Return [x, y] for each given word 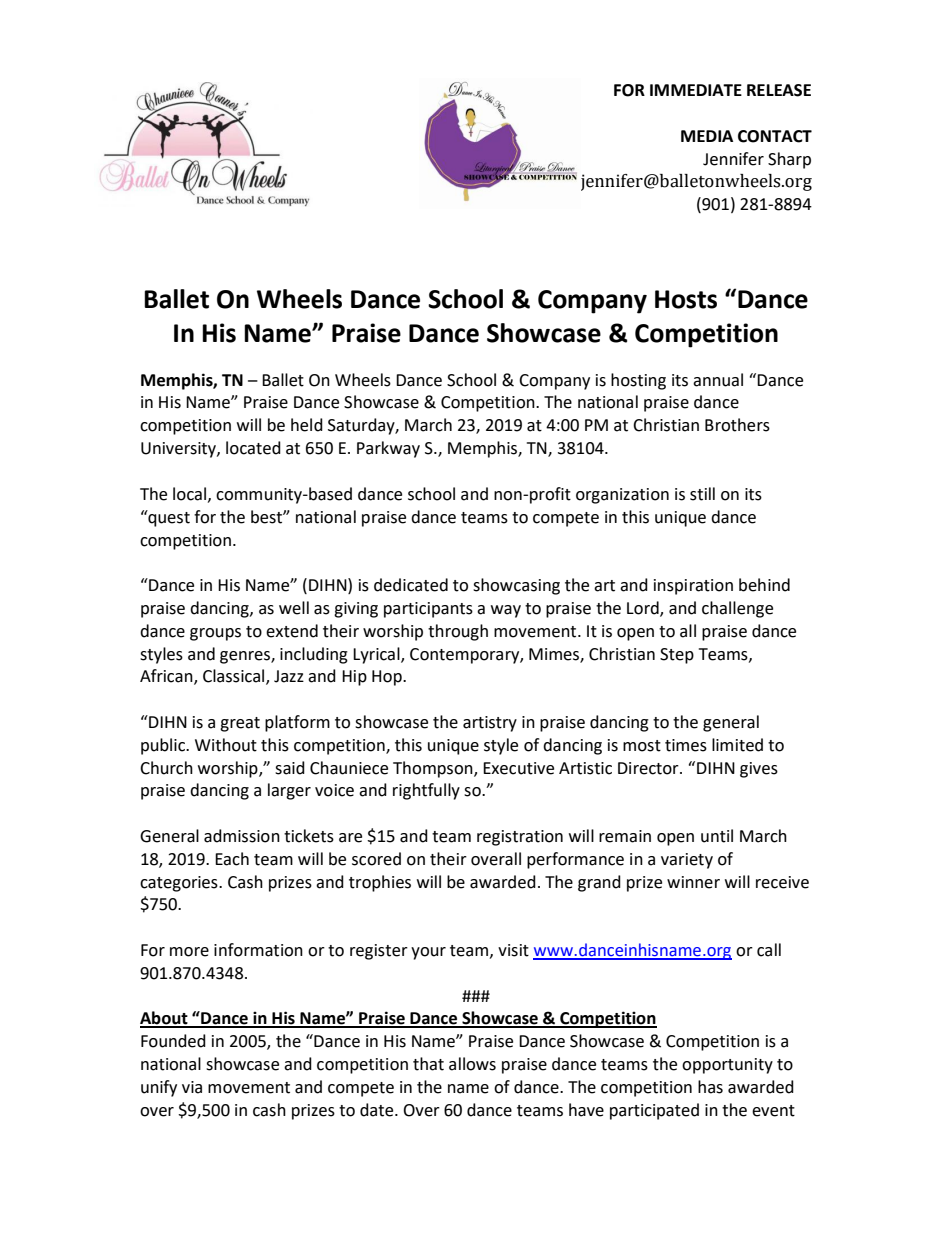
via [192, 1087]
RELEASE [779, 90]
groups [215, 634]
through [458, 632]
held [307, 425]
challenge [737, 609]
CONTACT [775, 136]
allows [472, 1064]
